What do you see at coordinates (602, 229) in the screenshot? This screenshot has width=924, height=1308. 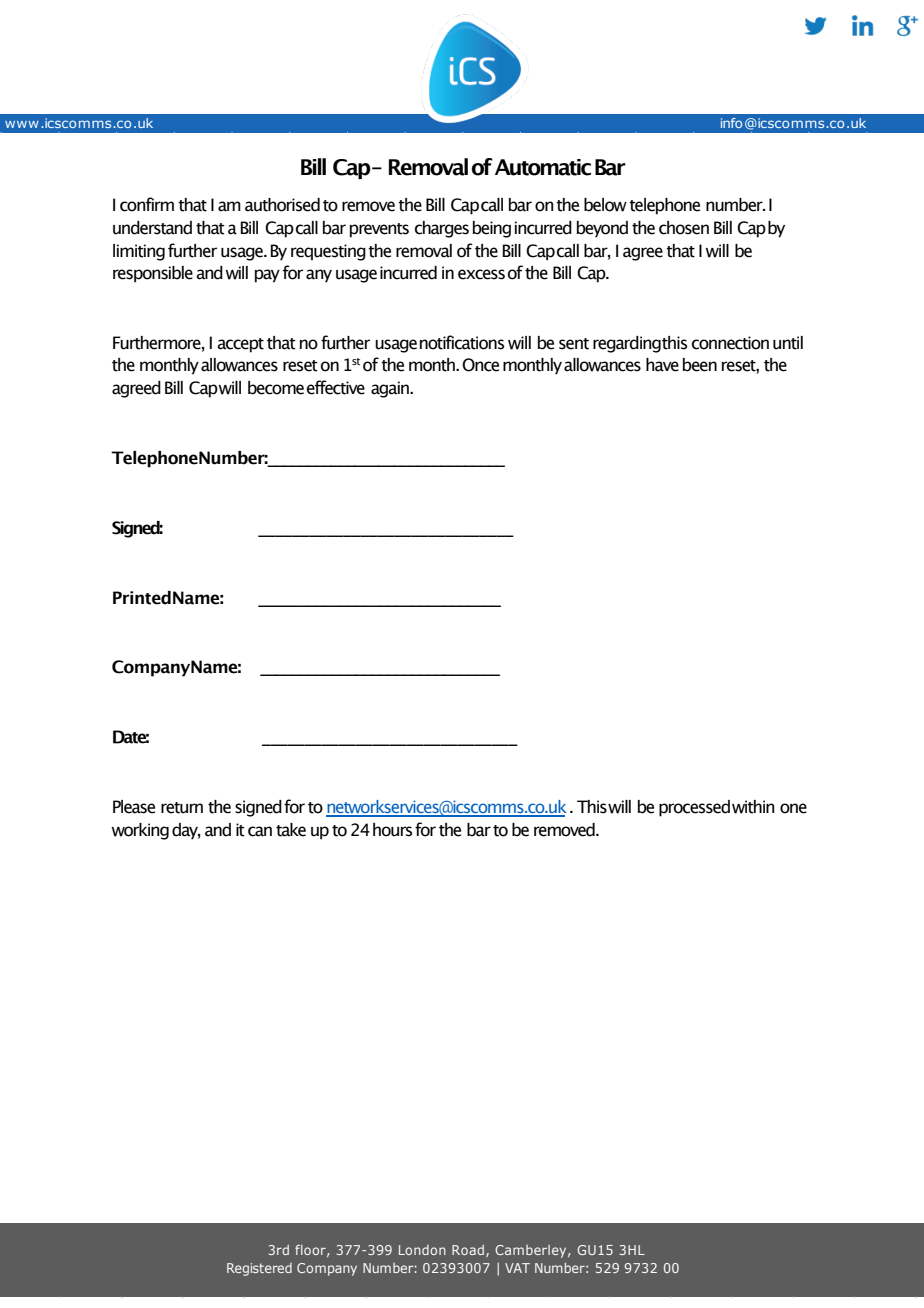 I see `beyond` at bounding box center [602, 229].
